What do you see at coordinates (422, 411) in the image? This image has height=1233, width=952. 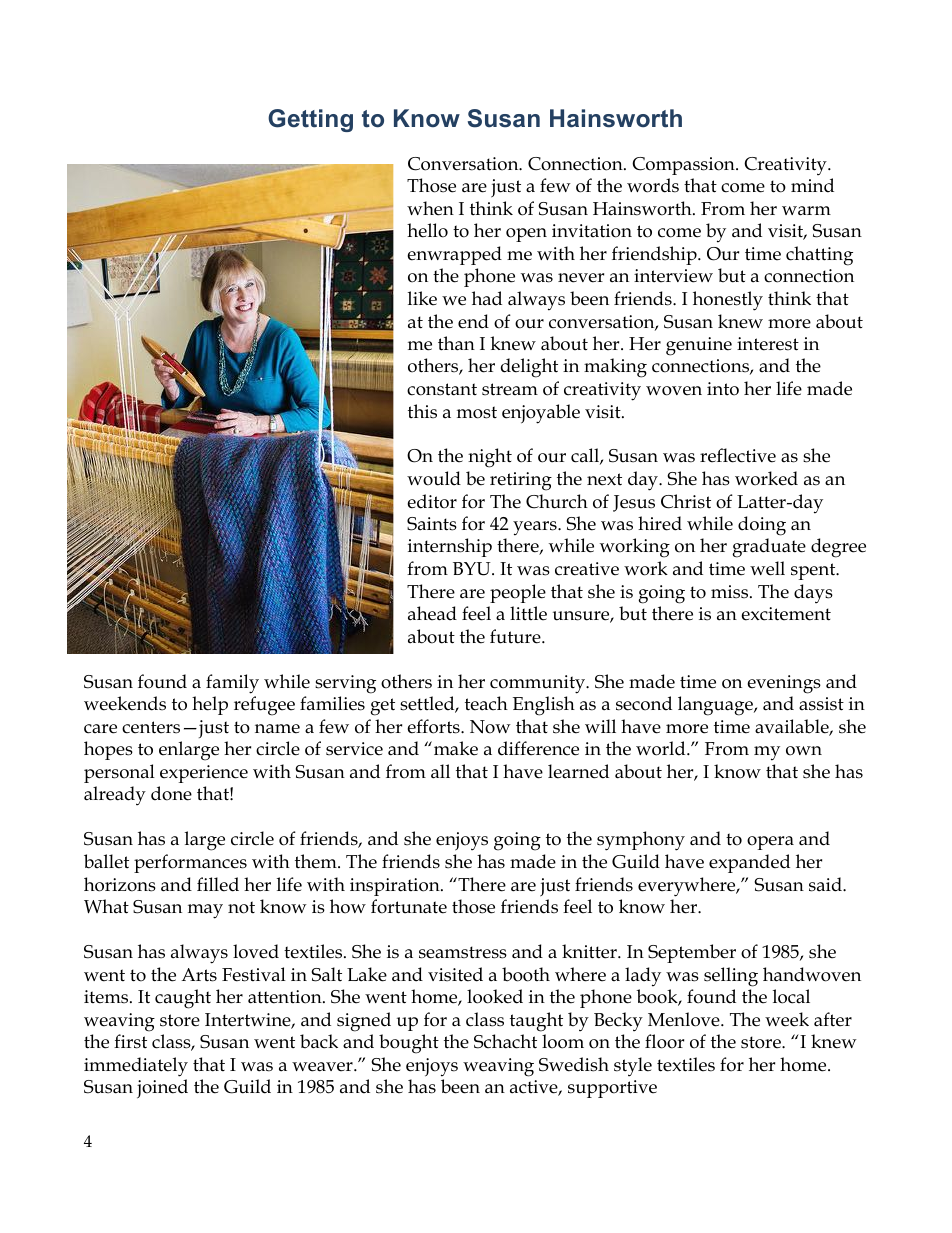 I see `this` at bounding box center [422, 411].
